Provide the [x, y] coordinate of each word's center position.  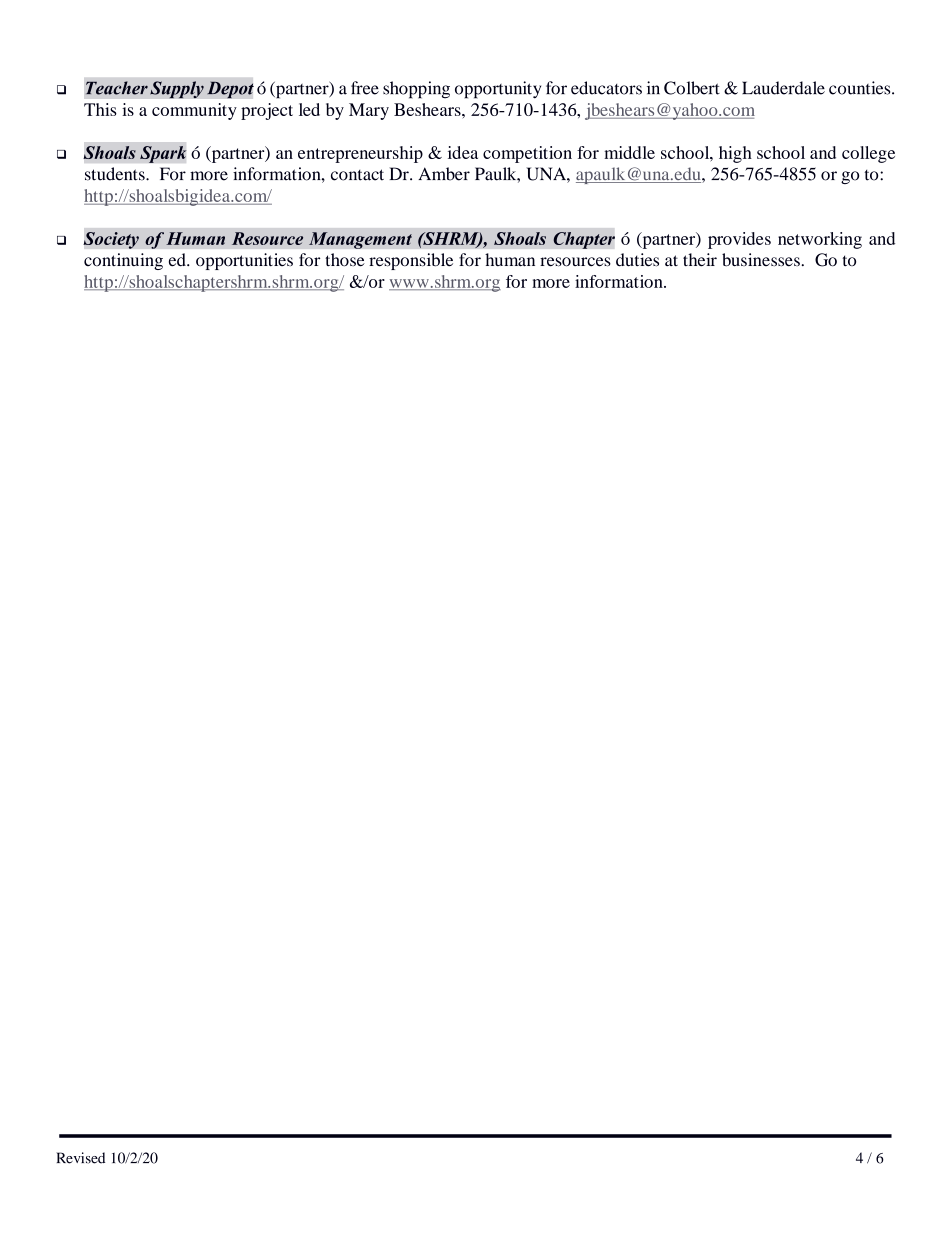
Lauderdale [783, 88]
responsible [411, 261]
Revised [80, 1158]
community [194, 111]
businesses [761, 260]
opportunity [498, 90]
